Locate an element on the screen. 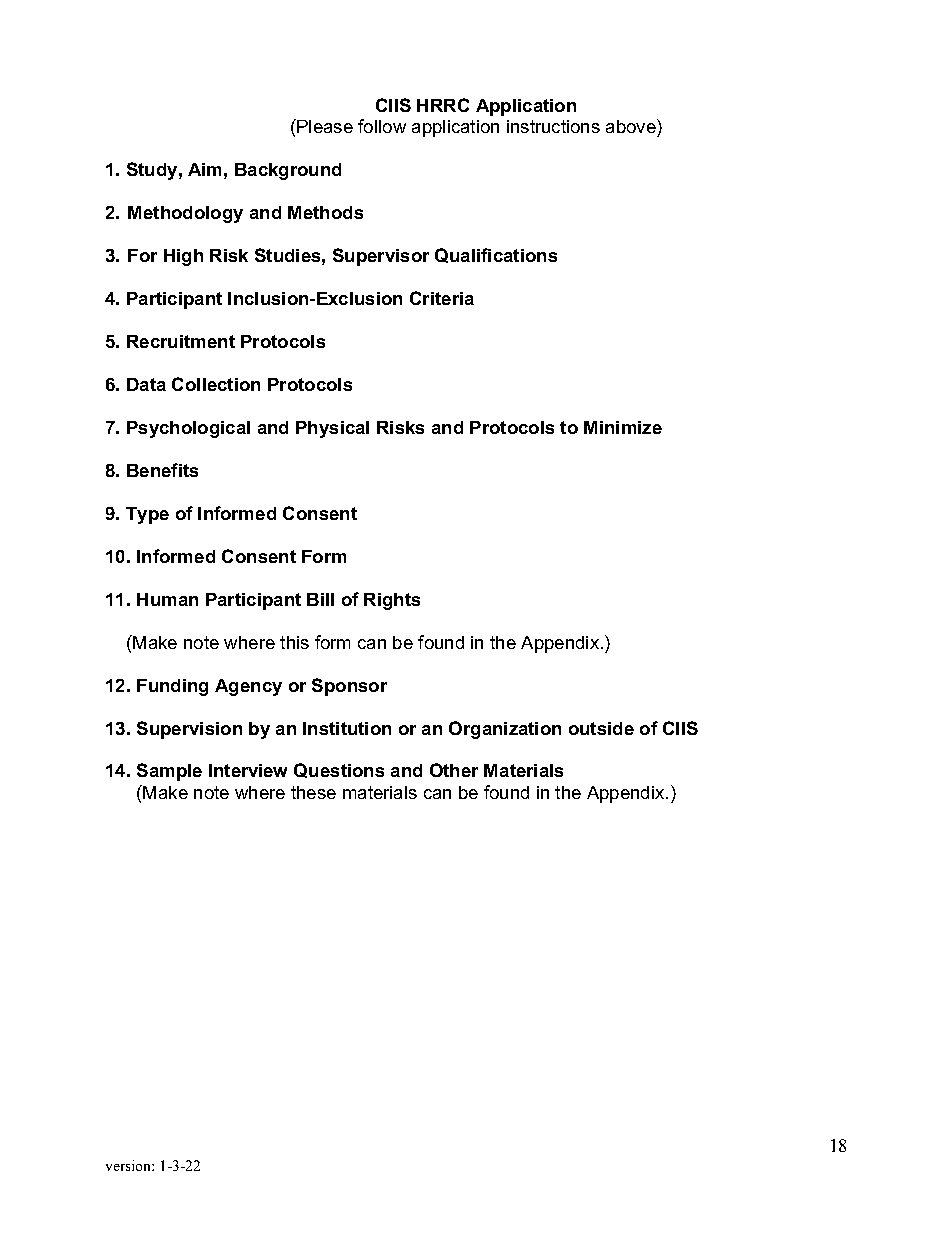 The image size is (952, 1233). Sample is located at coordinates (169, 772).
